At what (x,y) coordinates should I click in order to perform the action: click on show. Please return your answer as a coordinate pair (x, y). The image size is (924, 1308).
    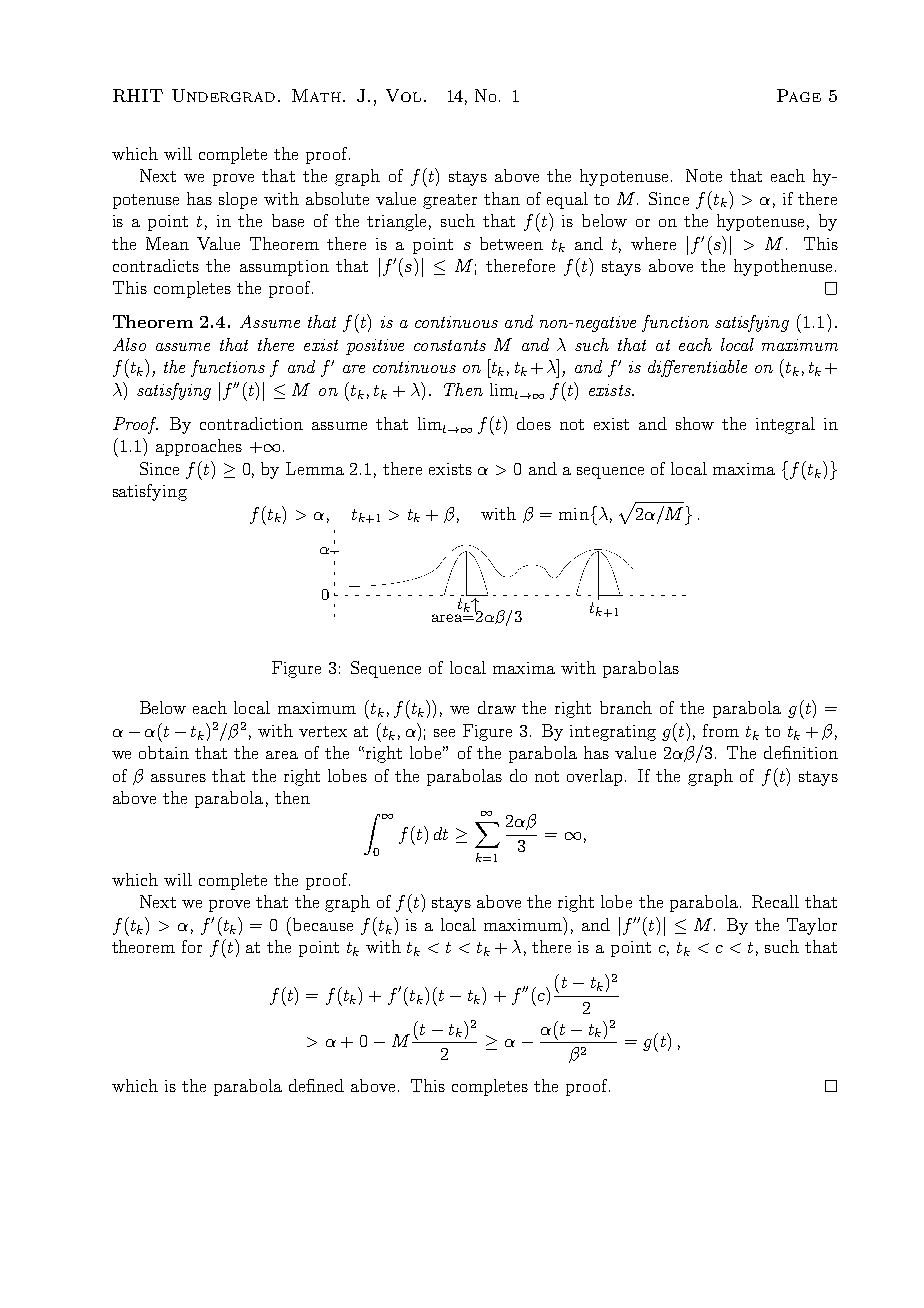
    Looking at the image, I should click on (695, 423).
